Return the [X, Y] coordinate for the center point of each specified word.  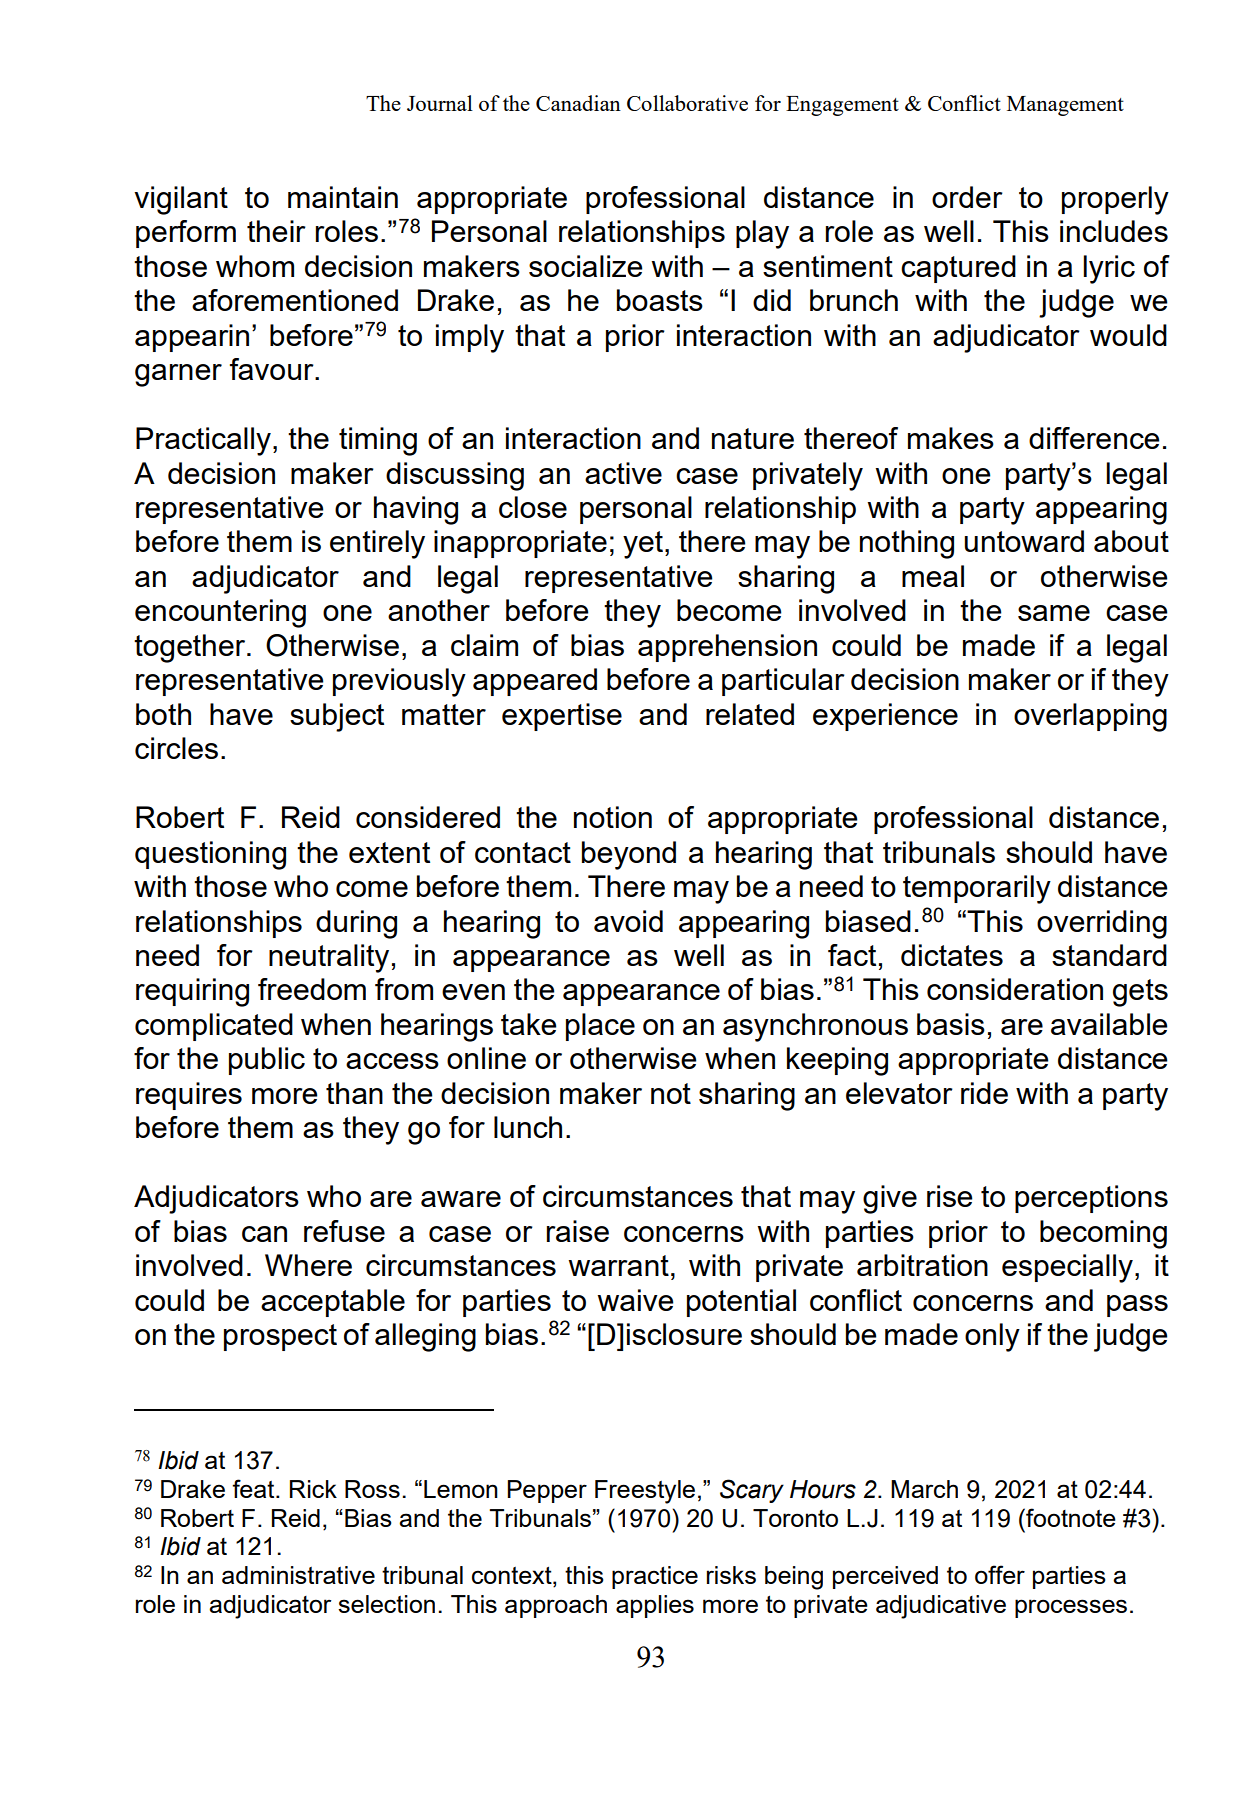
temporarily [977, 889]
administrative [298, 1575]
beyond [629, 855]
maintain [343, 197]
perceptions [1091, 1199]
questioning [210, 855]
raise [578, 1231]
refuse [344, 1231]
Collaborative [687, 103]
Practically [203, 441]
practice [655, 1577]
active [623, 473]
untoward [1024, 541]
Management [1065, 106]
